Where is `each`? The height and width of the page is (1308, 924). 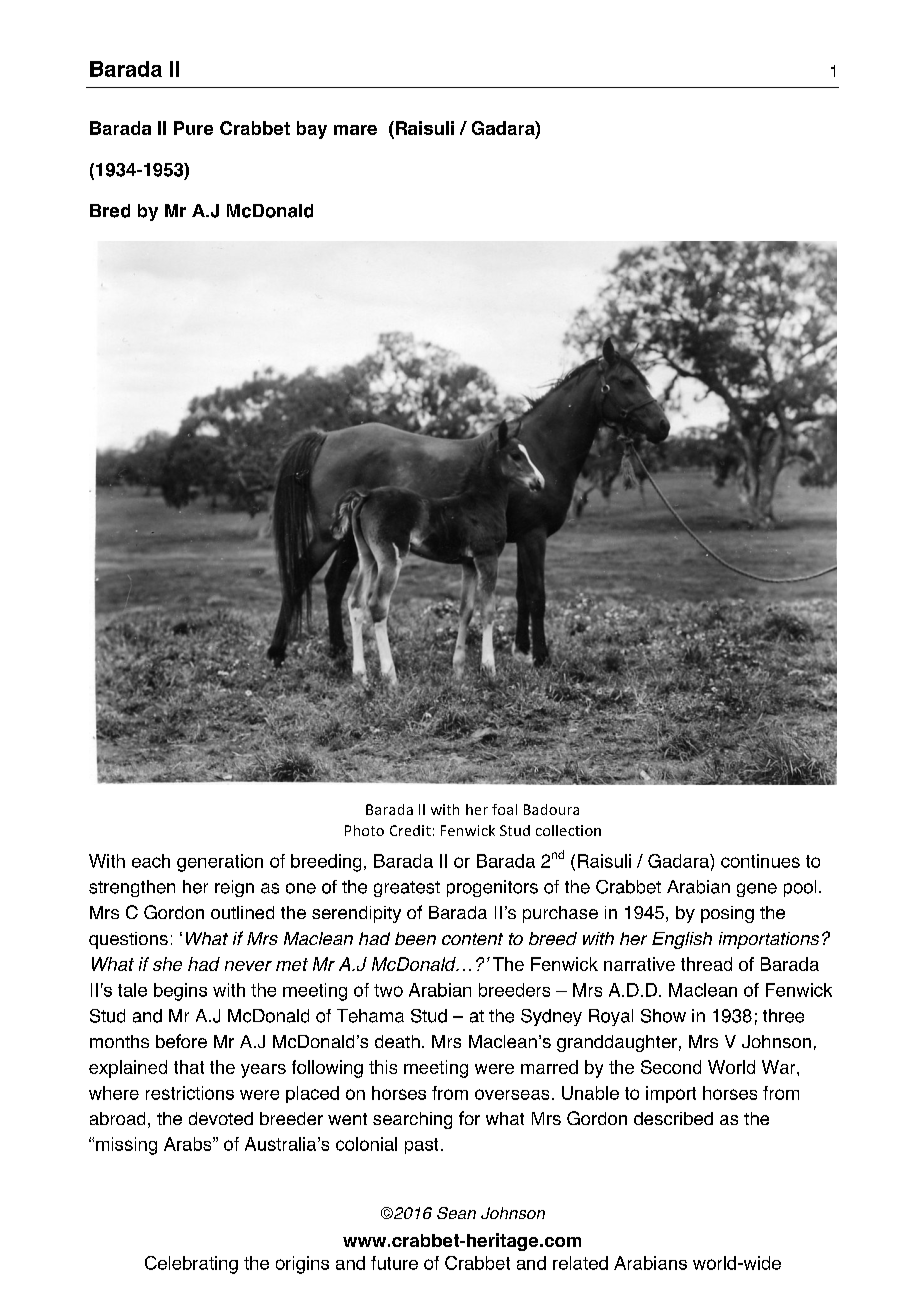
each is located at coordinates (151, 861).
